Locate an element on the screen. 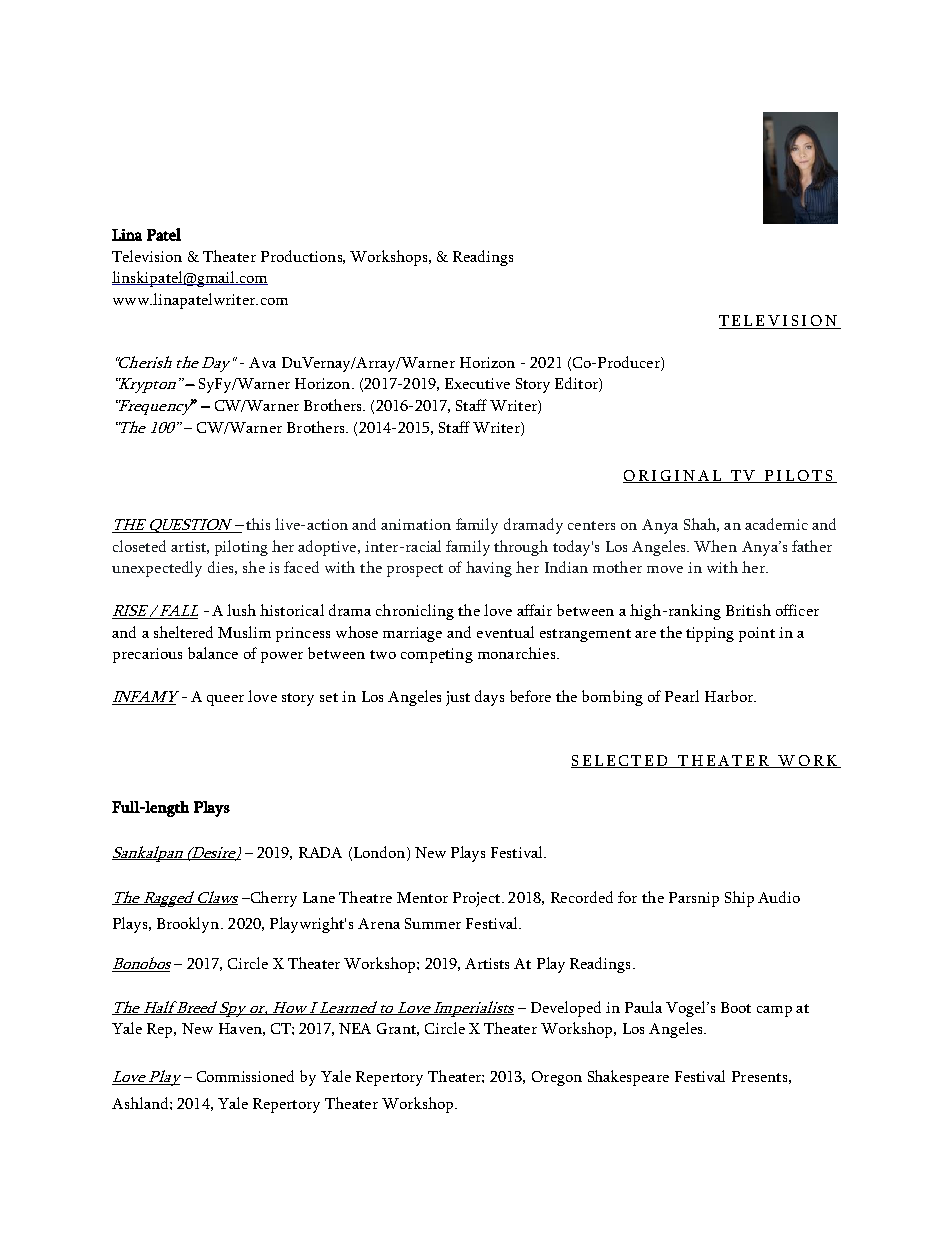 The height and width of the screenshot is (1233, 952). academic is located at coordinates (776, 524).
